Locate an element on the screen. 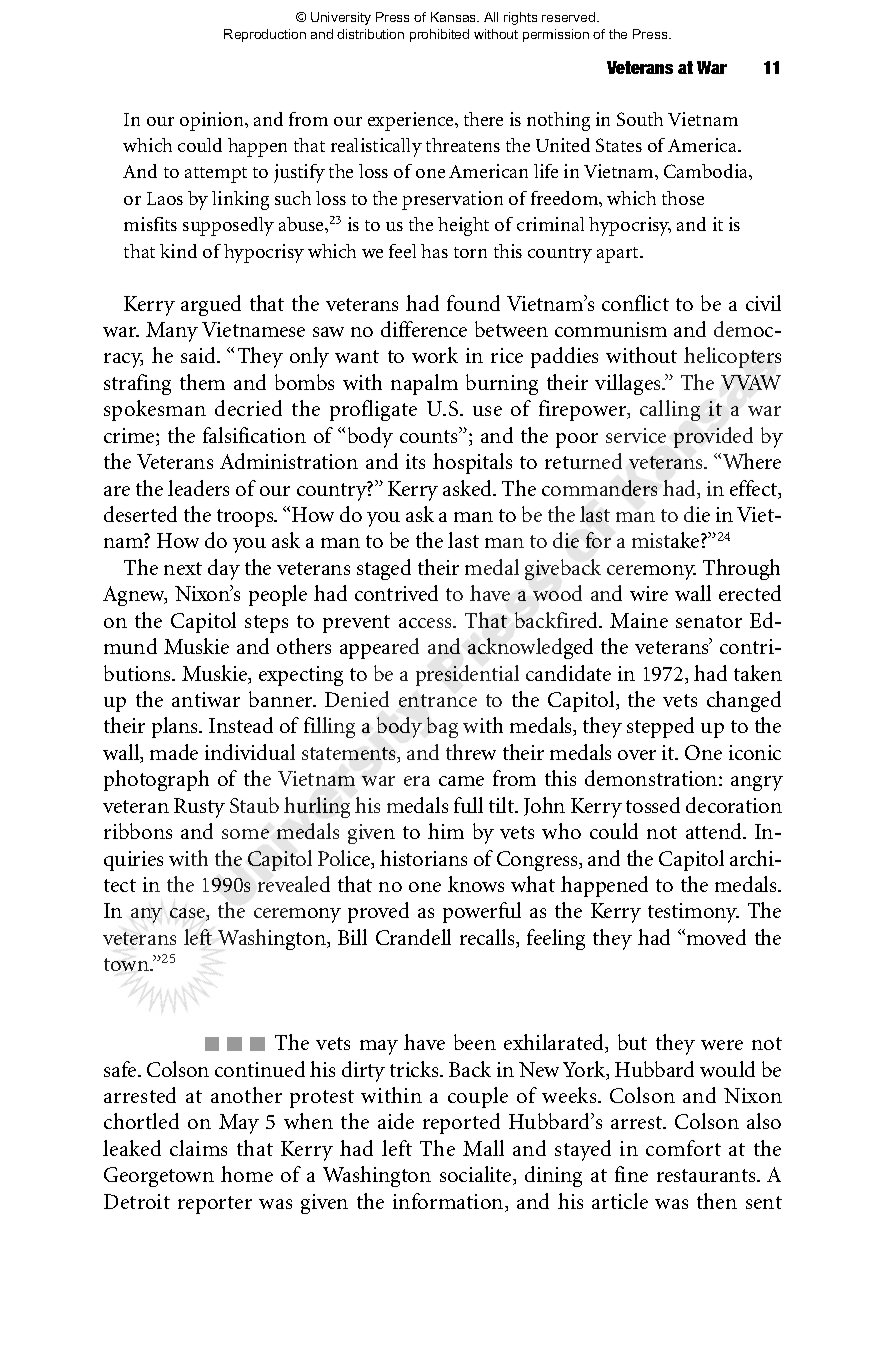  Reproduction is located at coordinates (265, 35).
